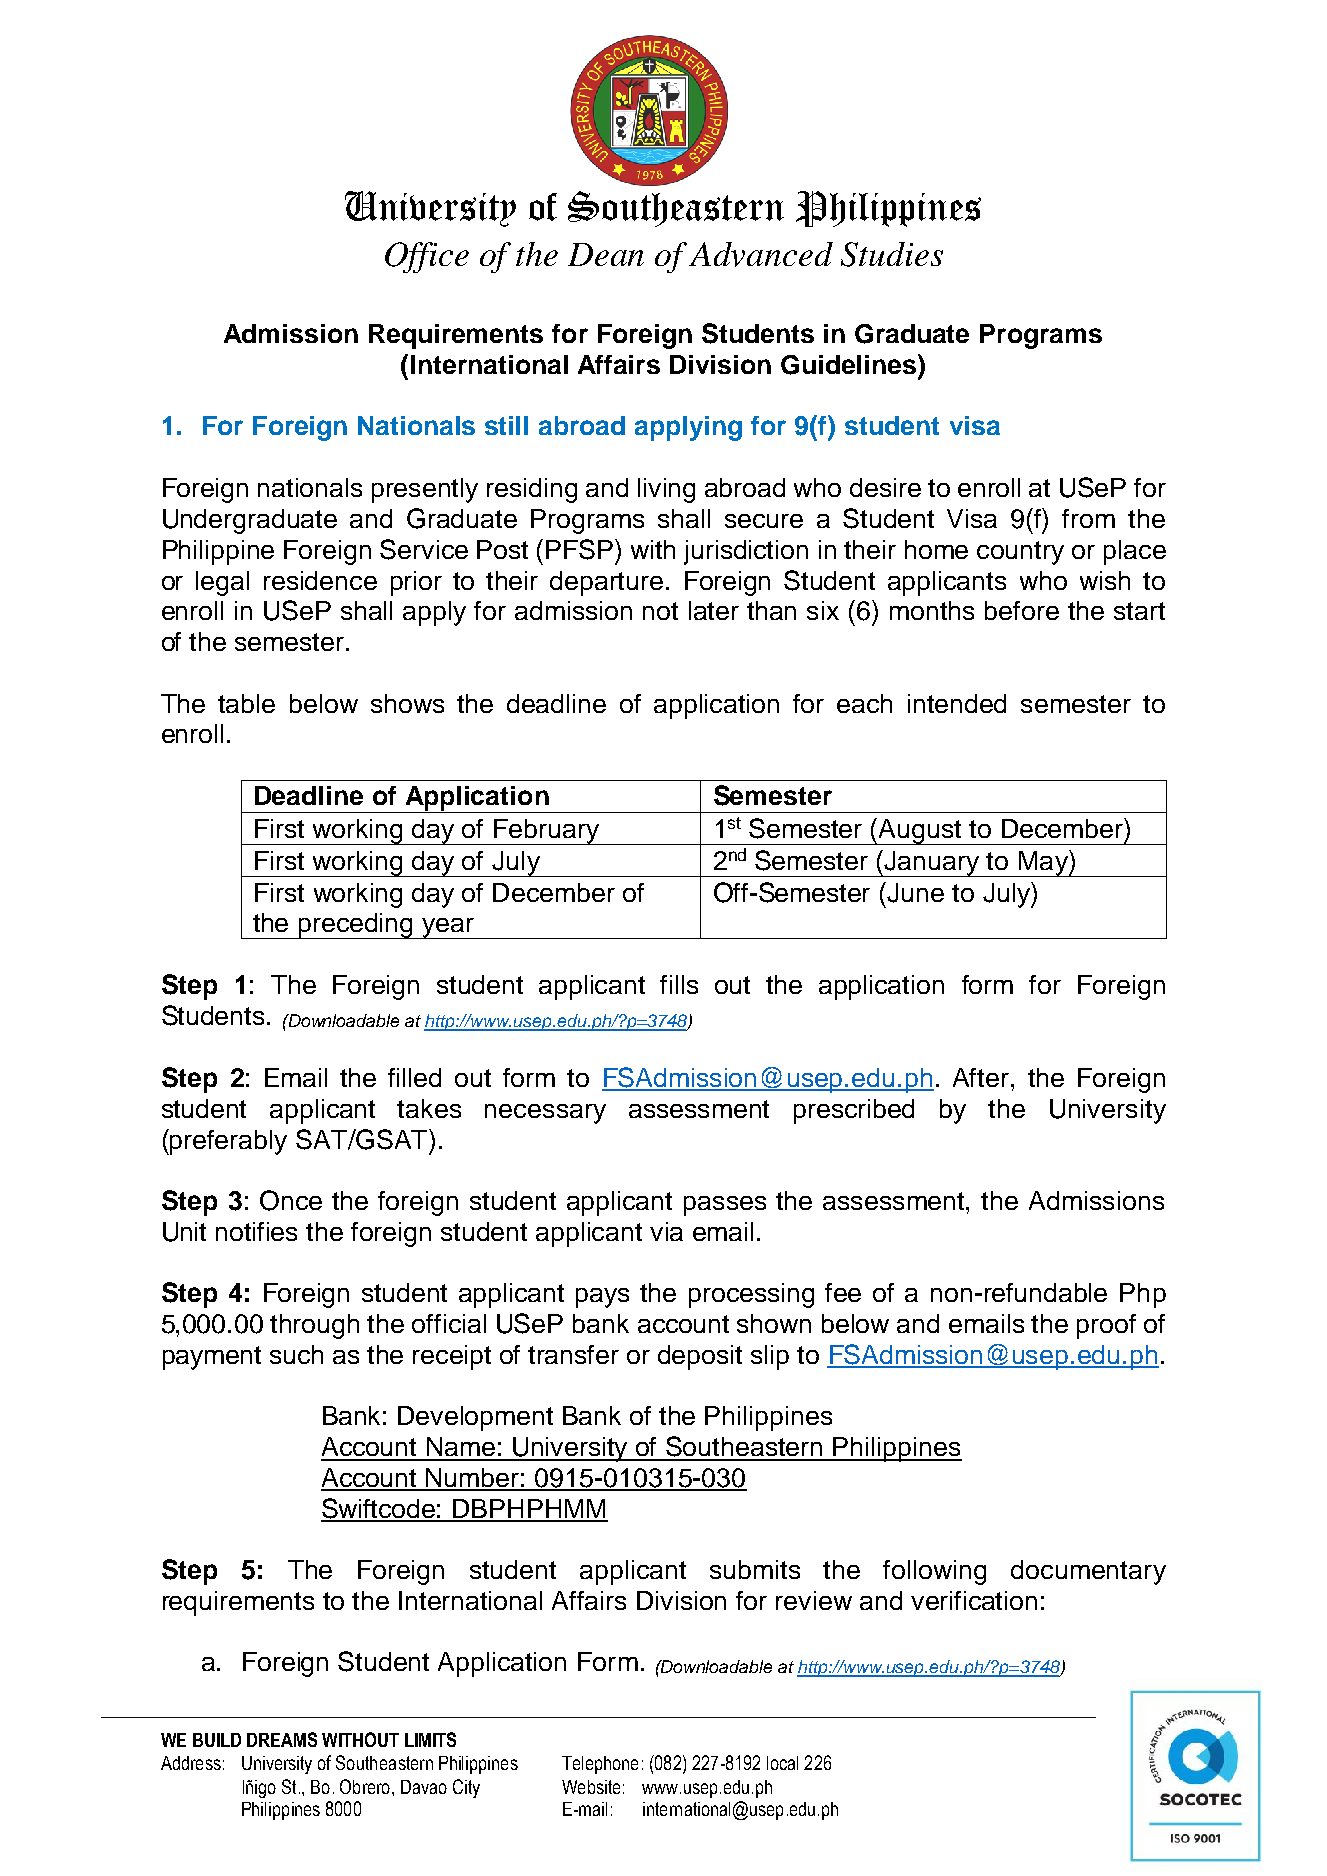  Describe the element at coordinates (892, 254) in the document. I see `Studies` at that location.
